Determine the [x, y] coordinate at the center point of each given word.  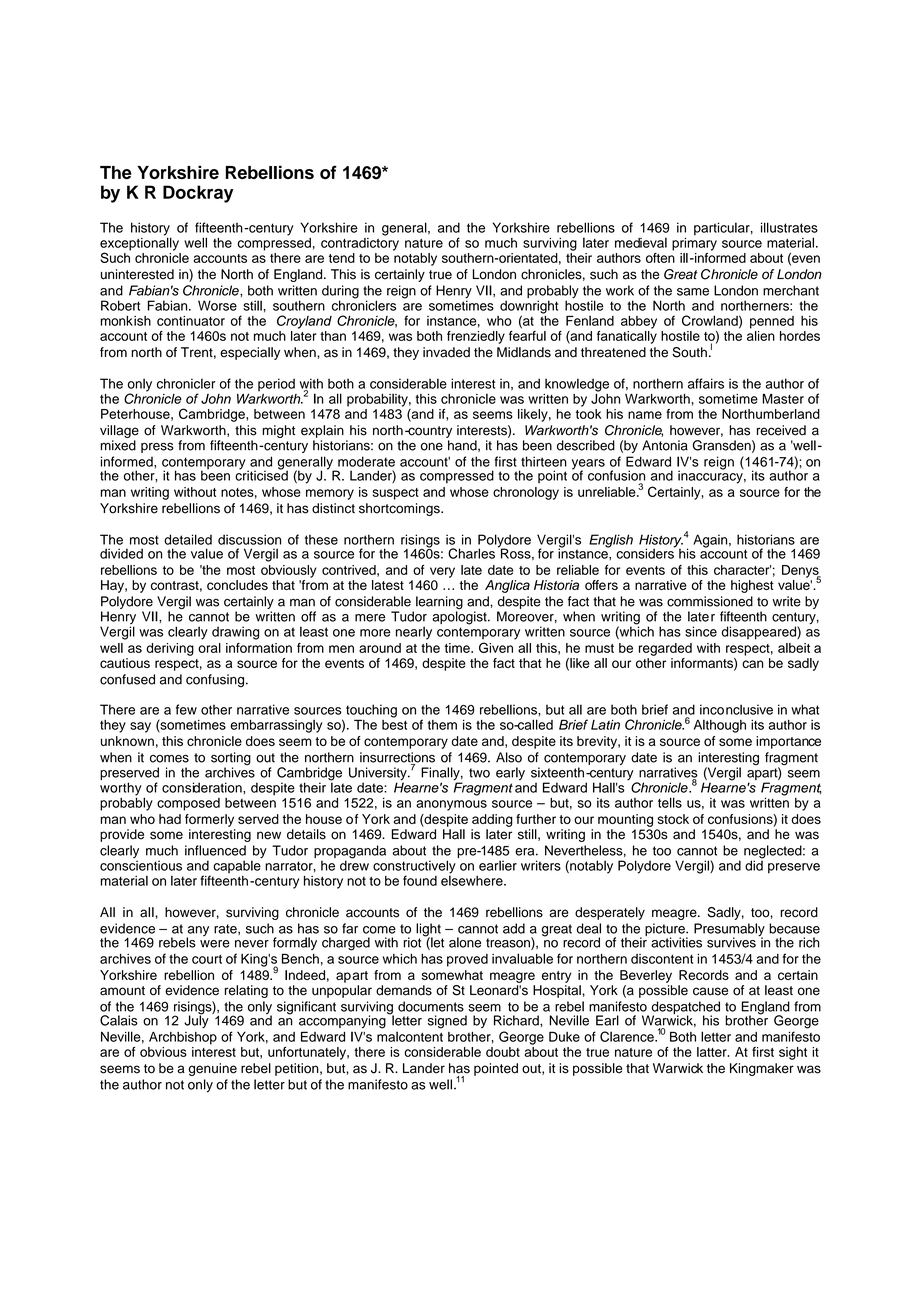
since [701, 631]
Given [496, 647]
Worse [217, 305]
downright [529, 308]
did [754, 864]
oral [209, 648]
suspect [396, 494]
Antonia [665, 445]
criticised [261, 474]
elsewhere [473, 879]
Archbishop [183, 1038]
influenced [215, 850]
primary [694, 243]
